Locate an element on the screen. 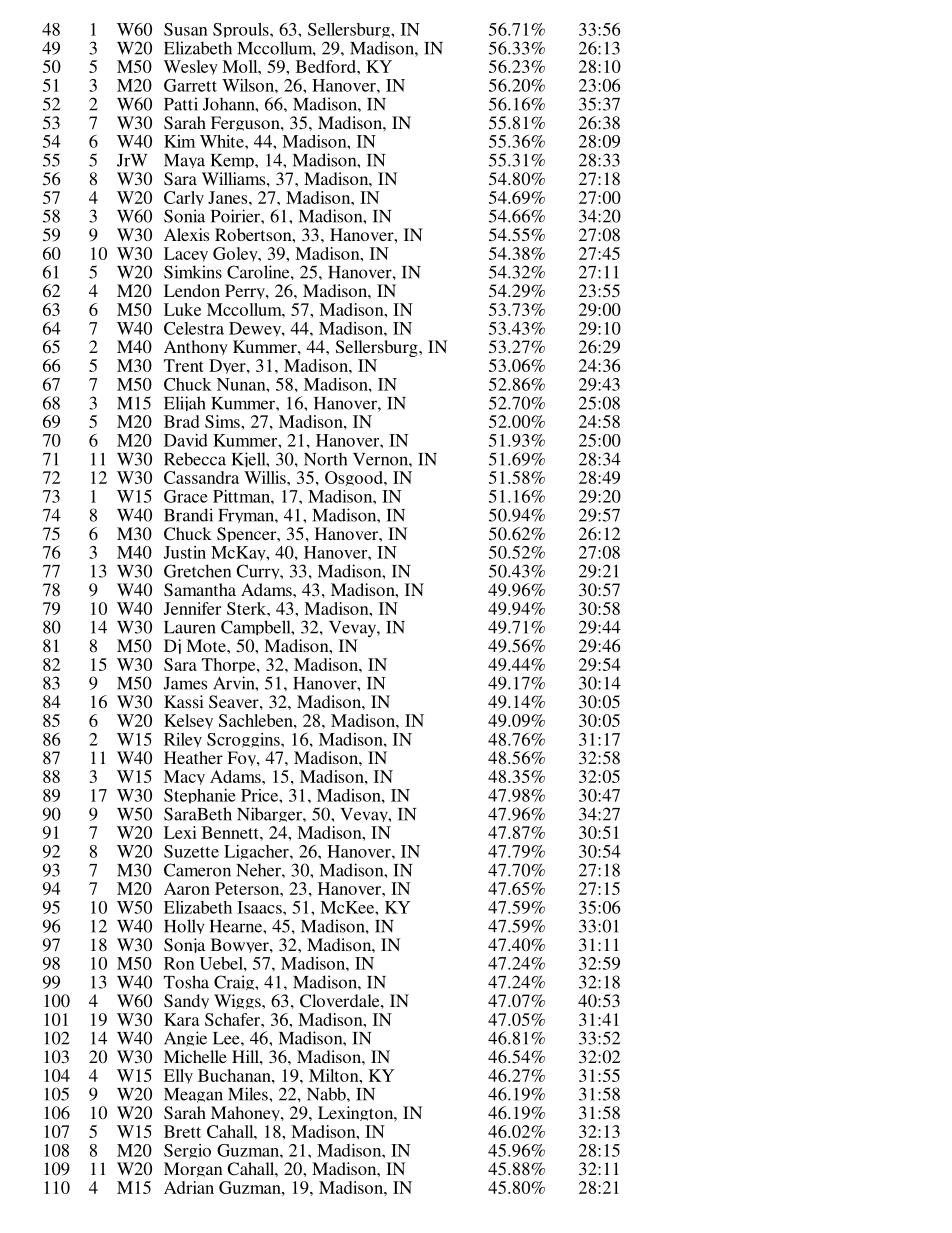  Rebecca is located at coordinates (195, 459).
